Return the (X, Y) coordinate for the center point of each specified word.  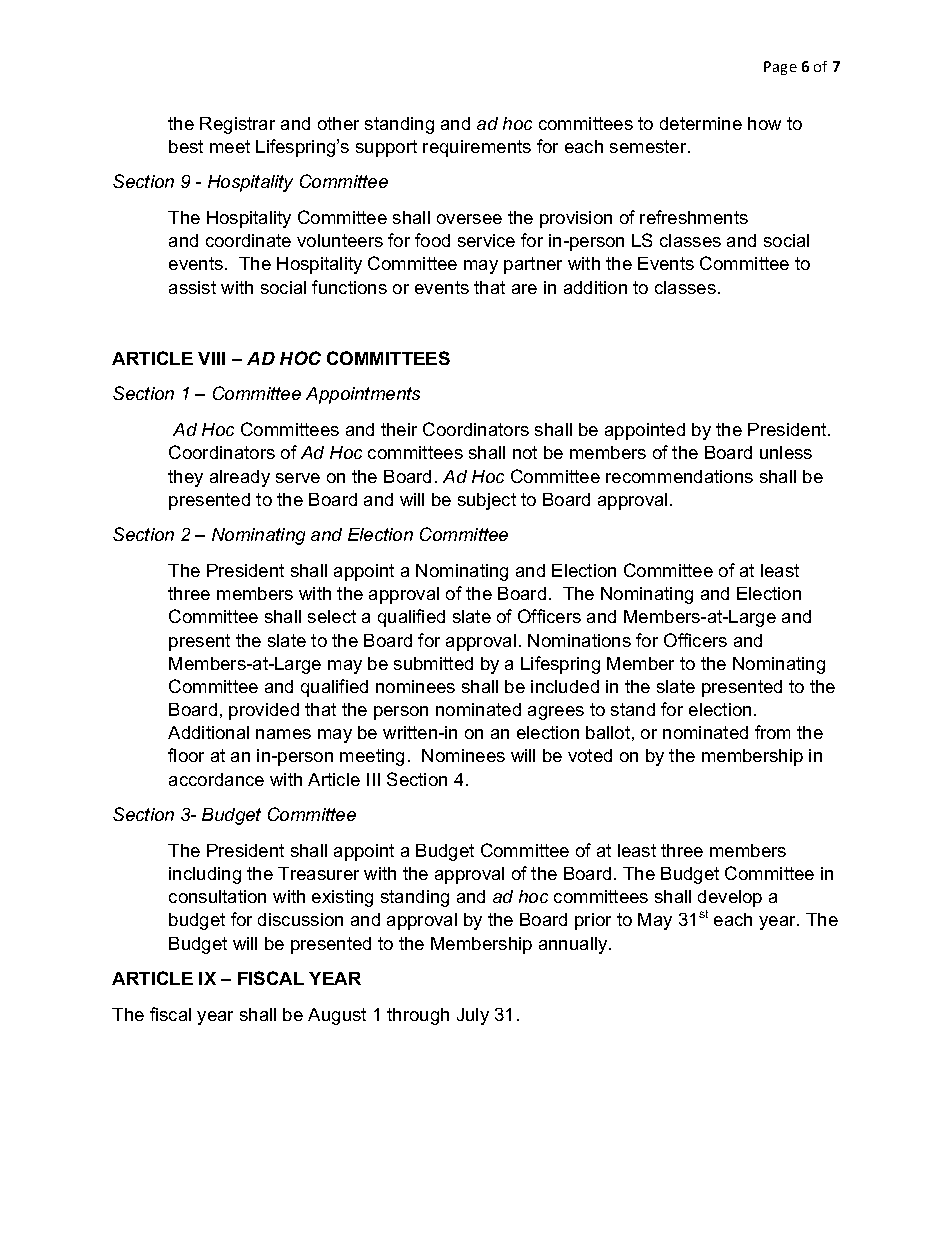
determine (701, 123)
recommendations (679, 476)
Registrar (237, 125)
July (473, 1016)
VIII (211, 358)
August (337, 1016)
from (772, 732)
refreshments (694, 217)
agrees (556, 713)
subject (487, 501)
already (240, 478)
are (524, 289)
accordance (216, 779)
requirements (477, 148)
